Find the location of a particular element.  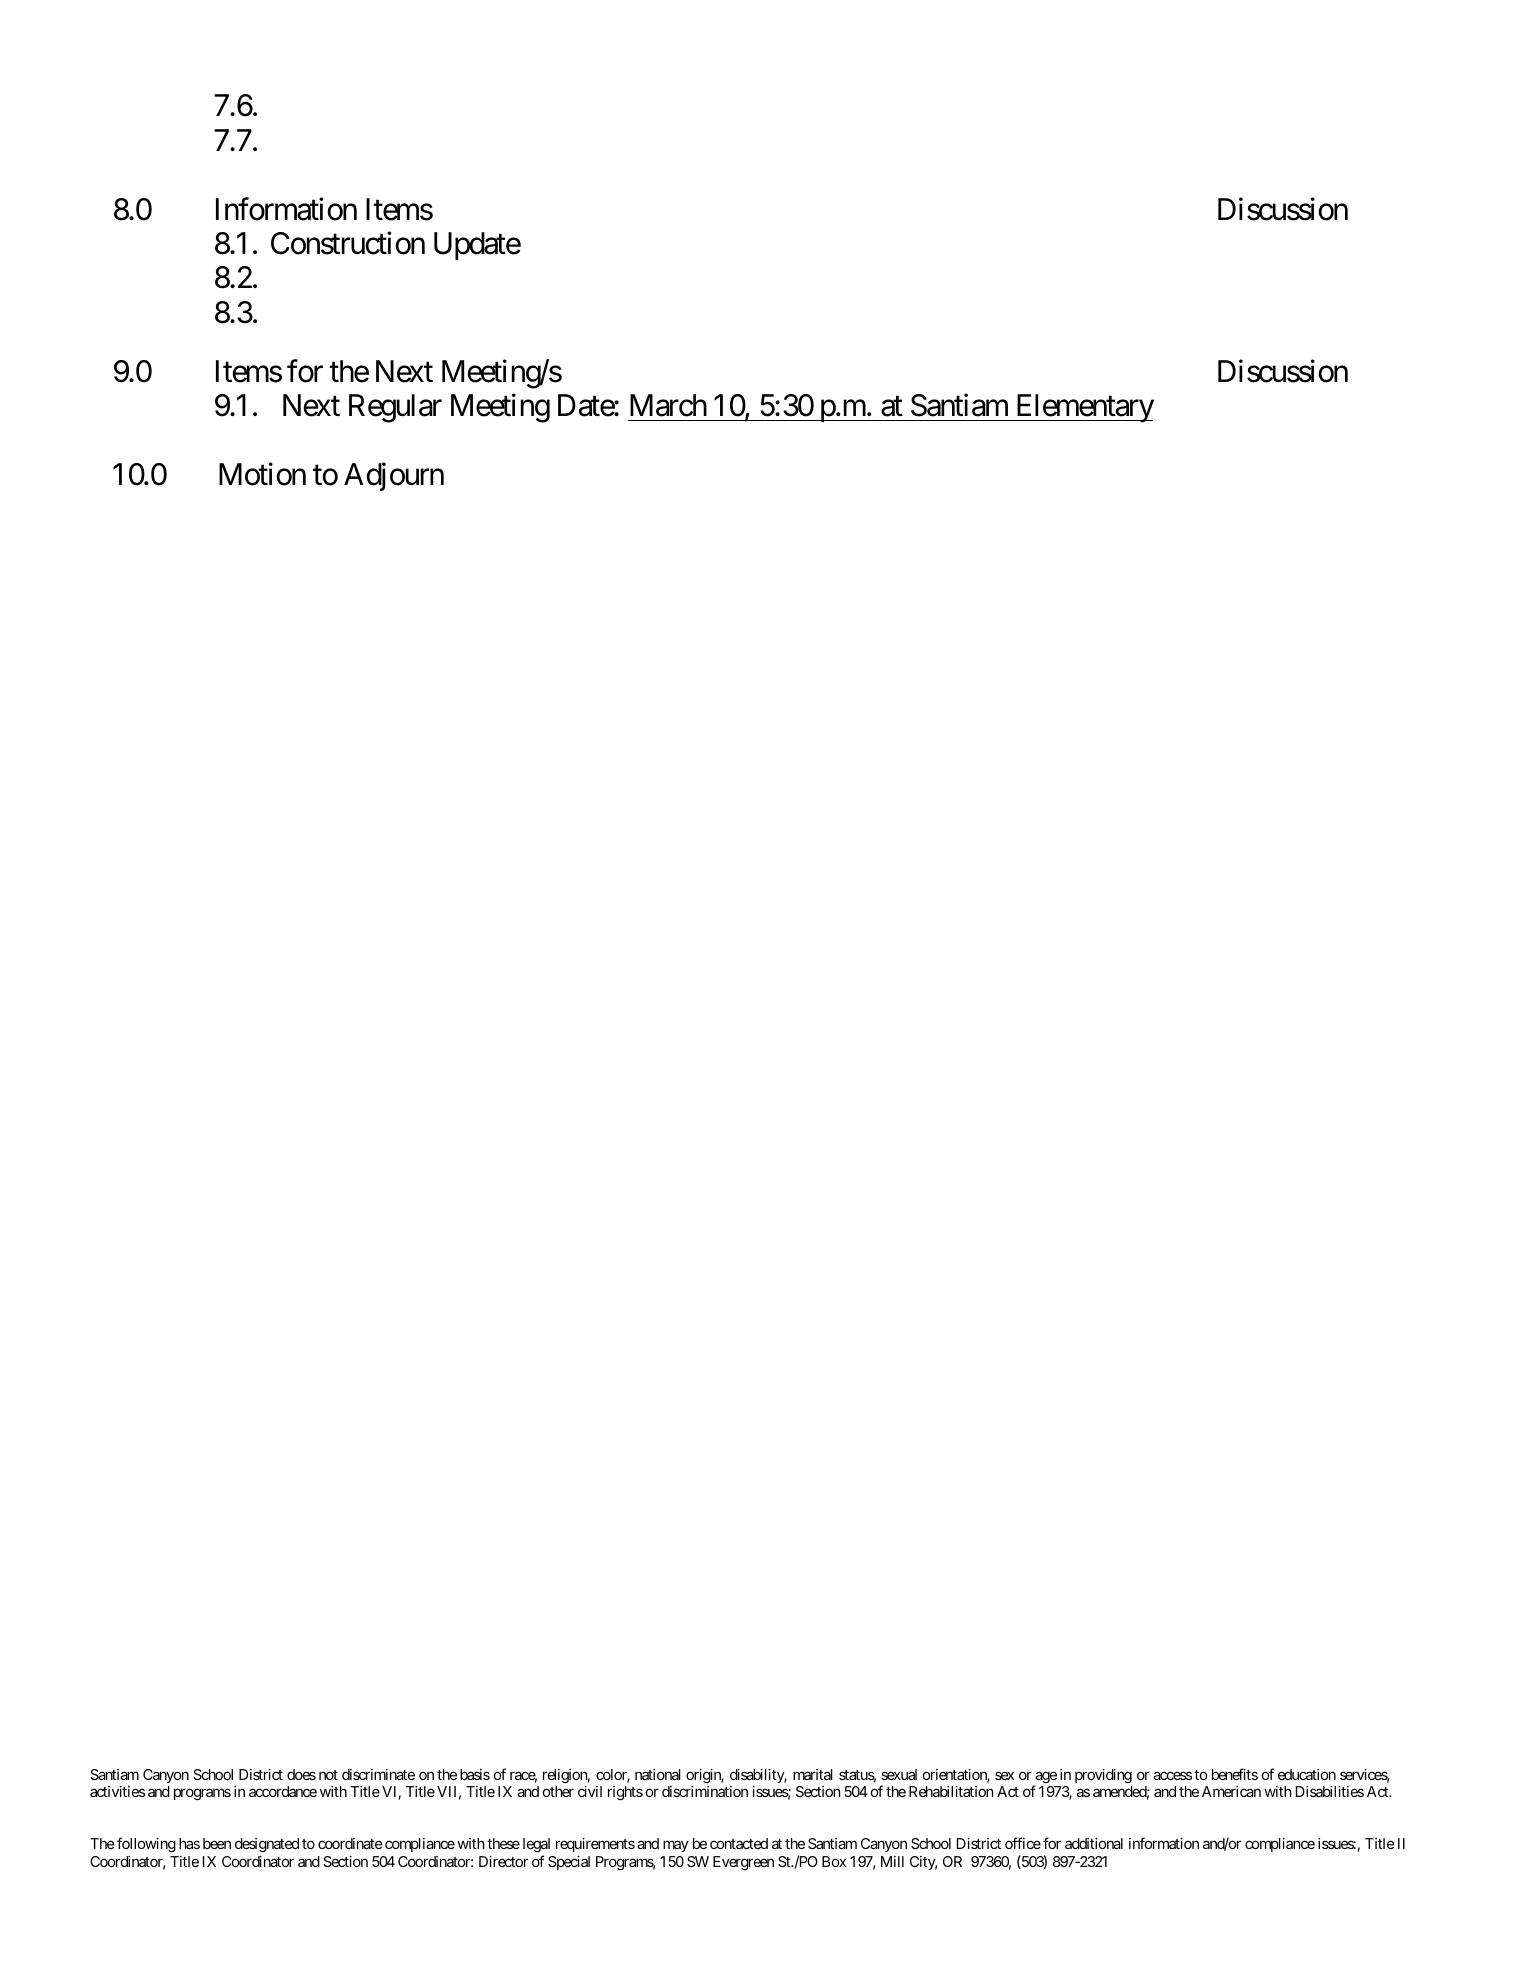

Construction is located at coordinates (348, 243).
